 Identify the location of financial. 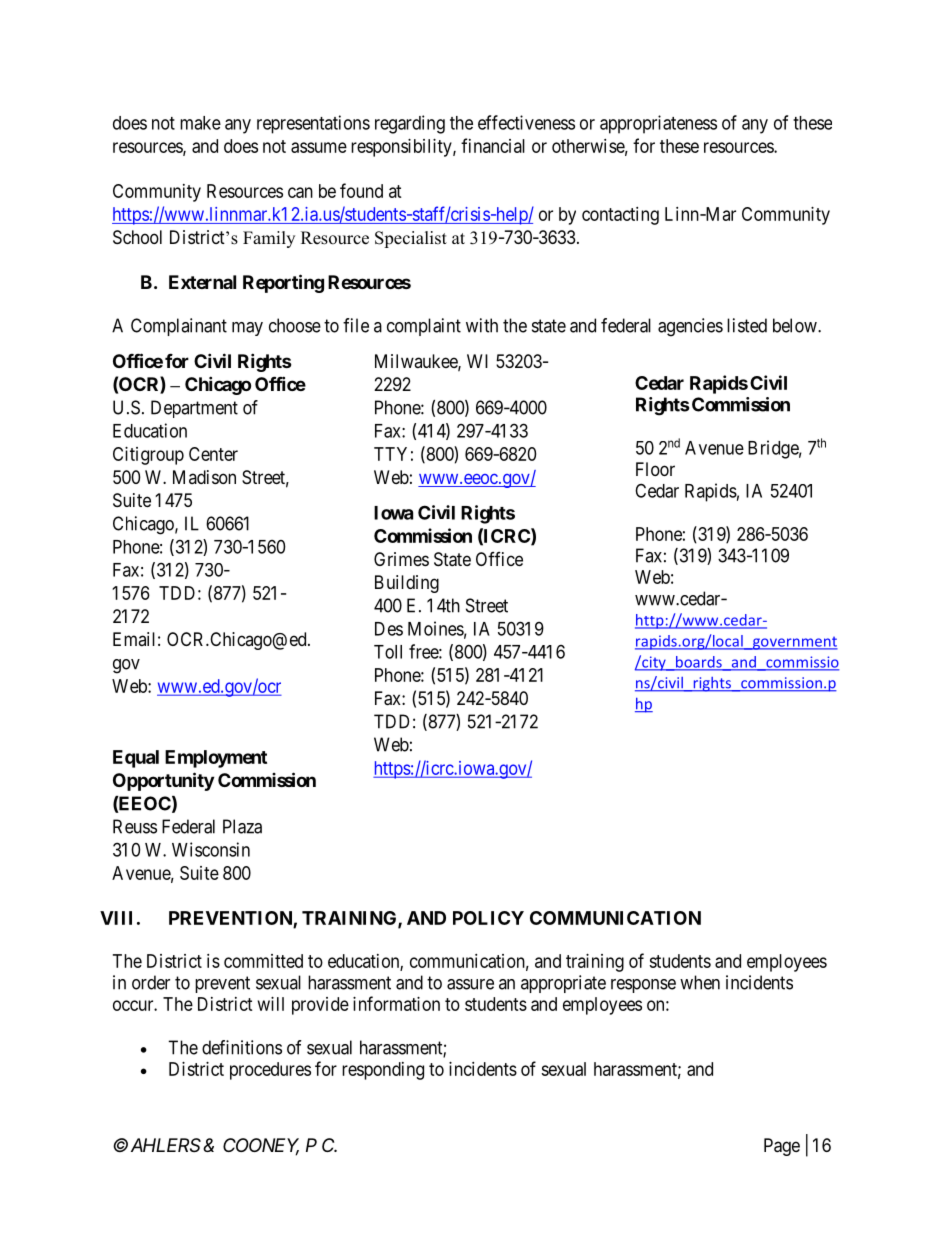
(493, 145).
